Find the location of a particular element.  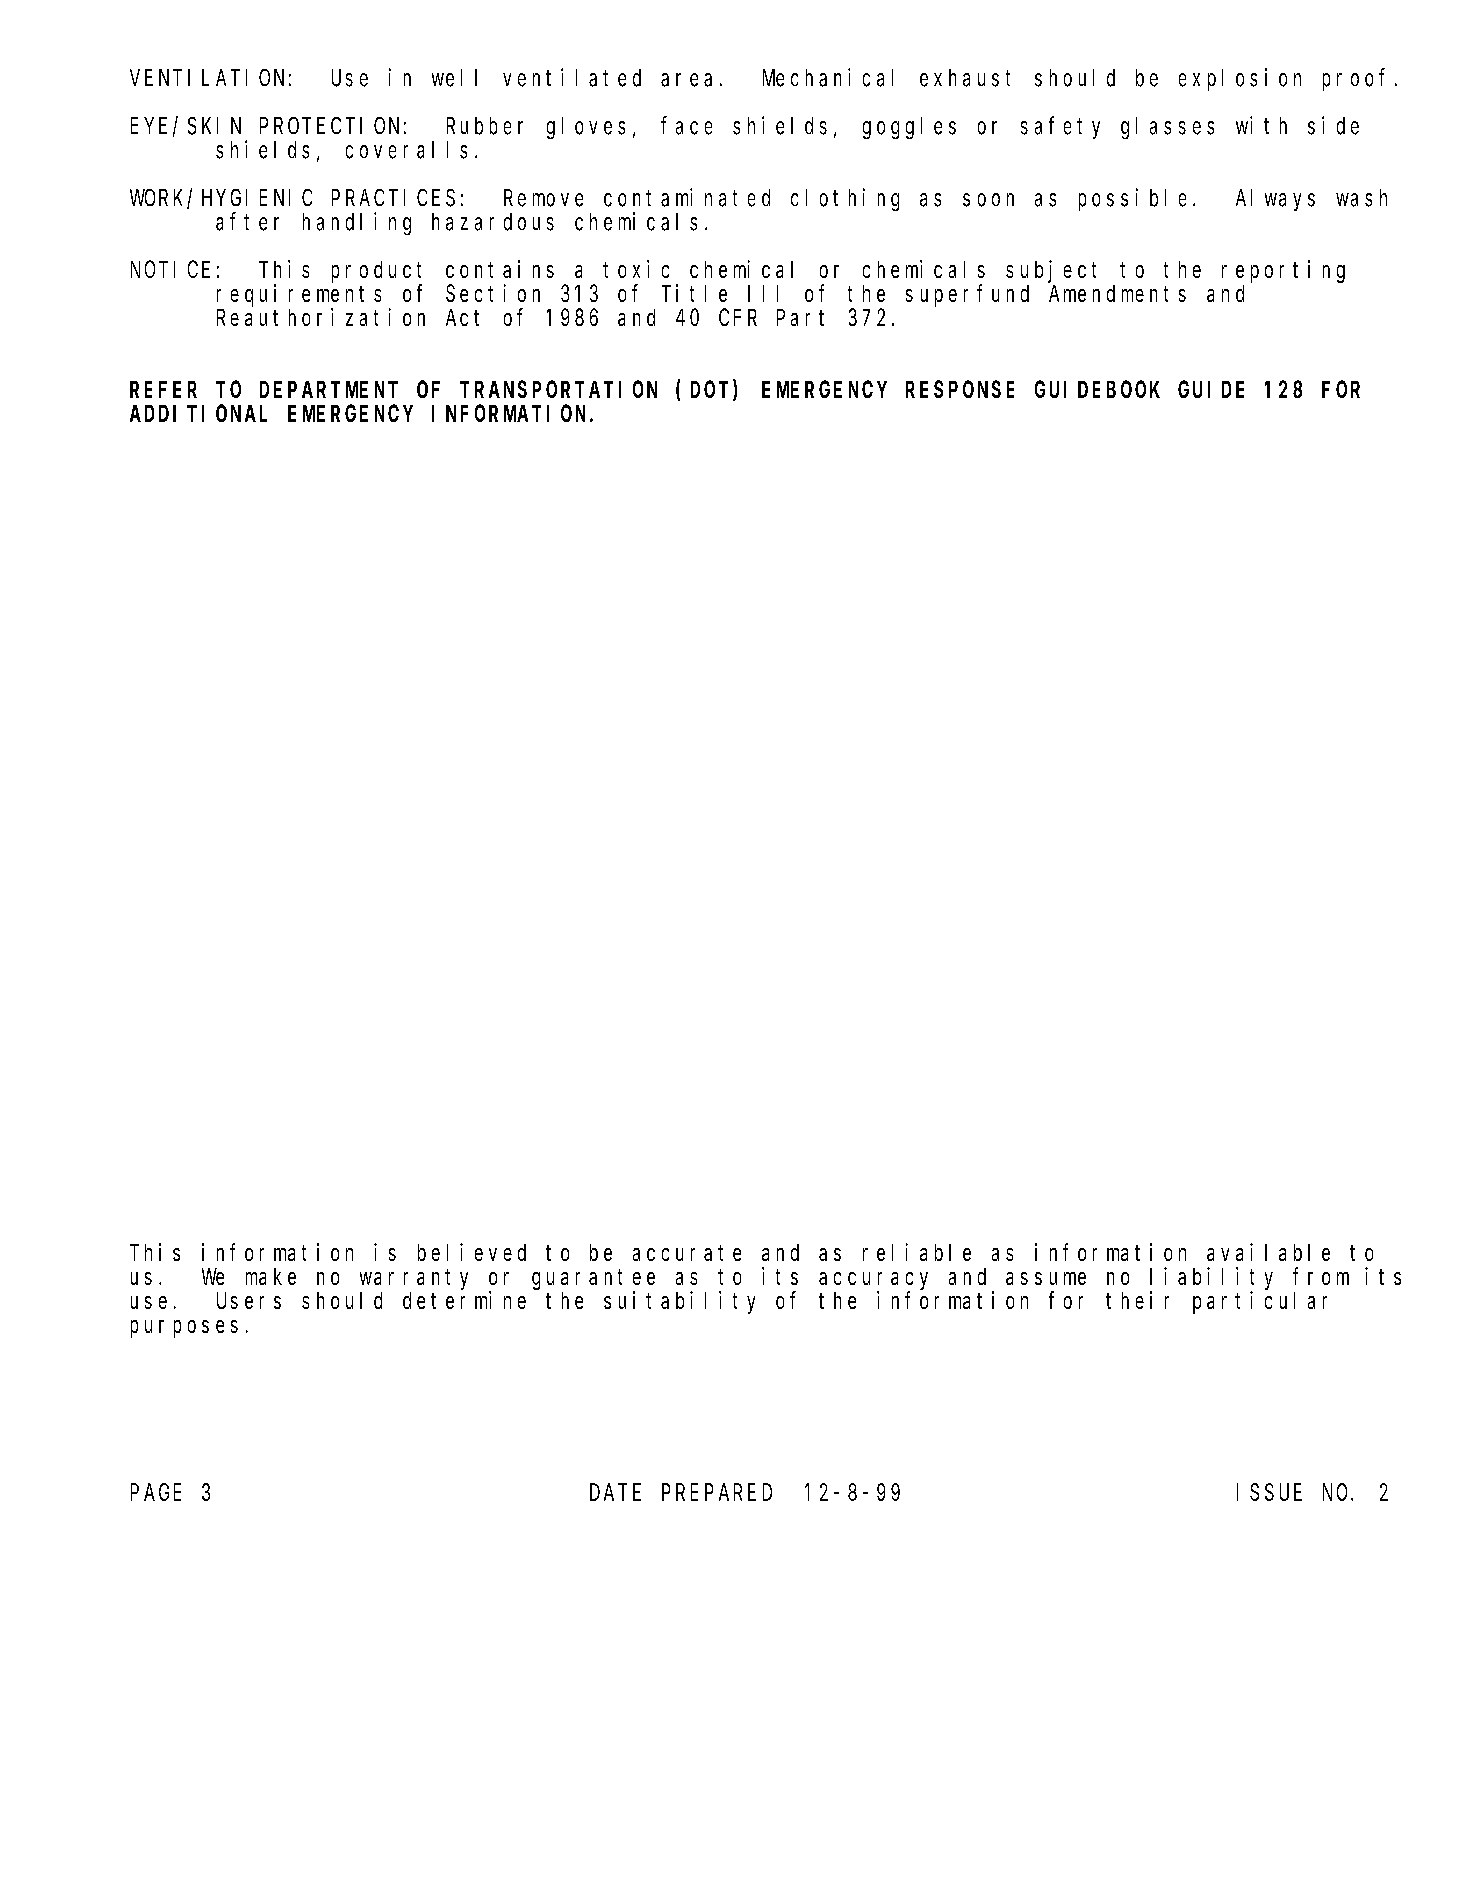

ADDITIONAL is located at coordinates (198, 414).
